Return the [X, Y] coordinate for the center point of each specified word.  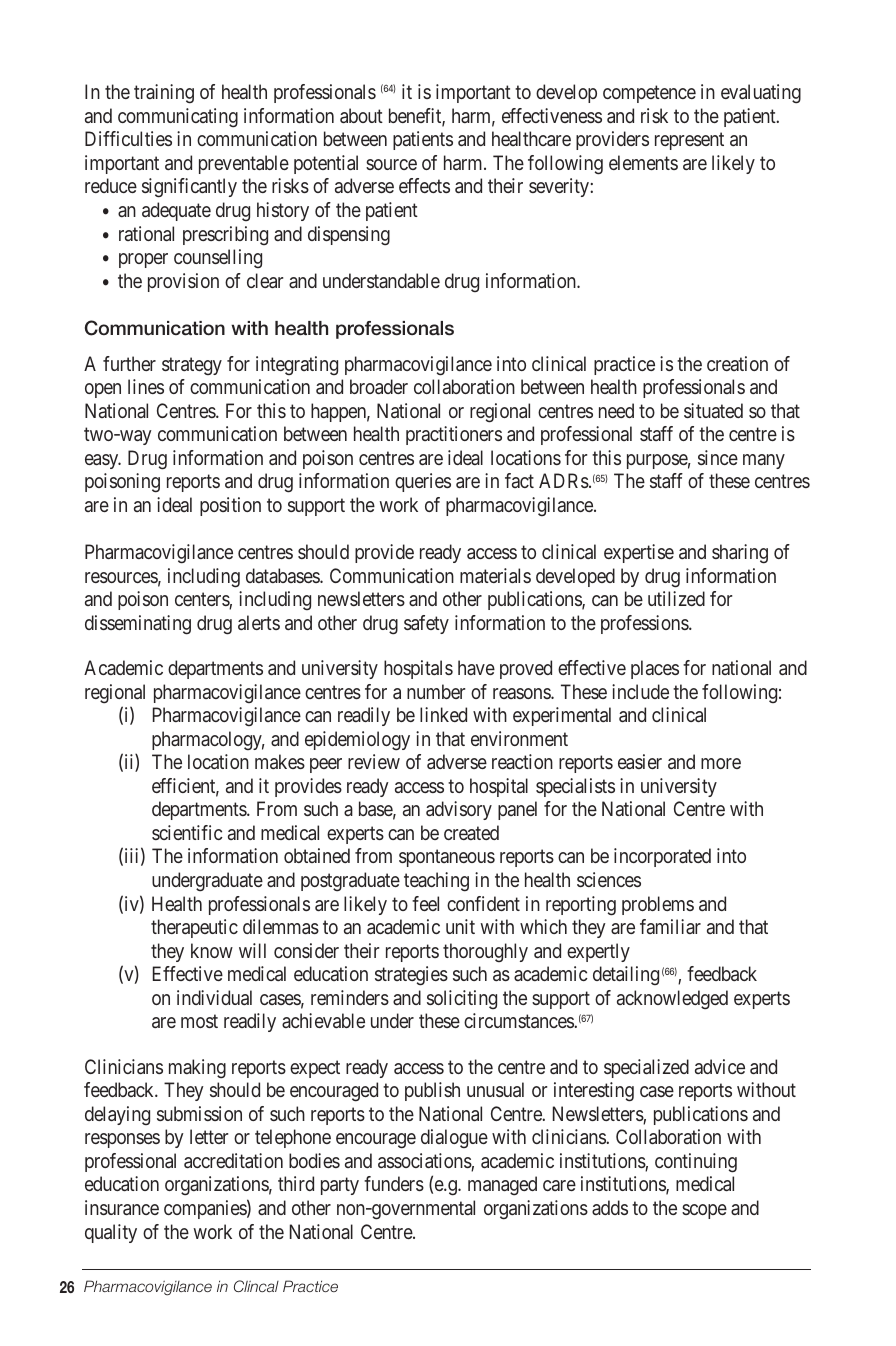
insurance [122, 1207]
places [655, 669]
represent [689, 141]
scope [704, 1211]
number [436, 691]
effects [424, 185]
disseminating [138, 625]
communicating [178, 118]
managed [502, 1186]
